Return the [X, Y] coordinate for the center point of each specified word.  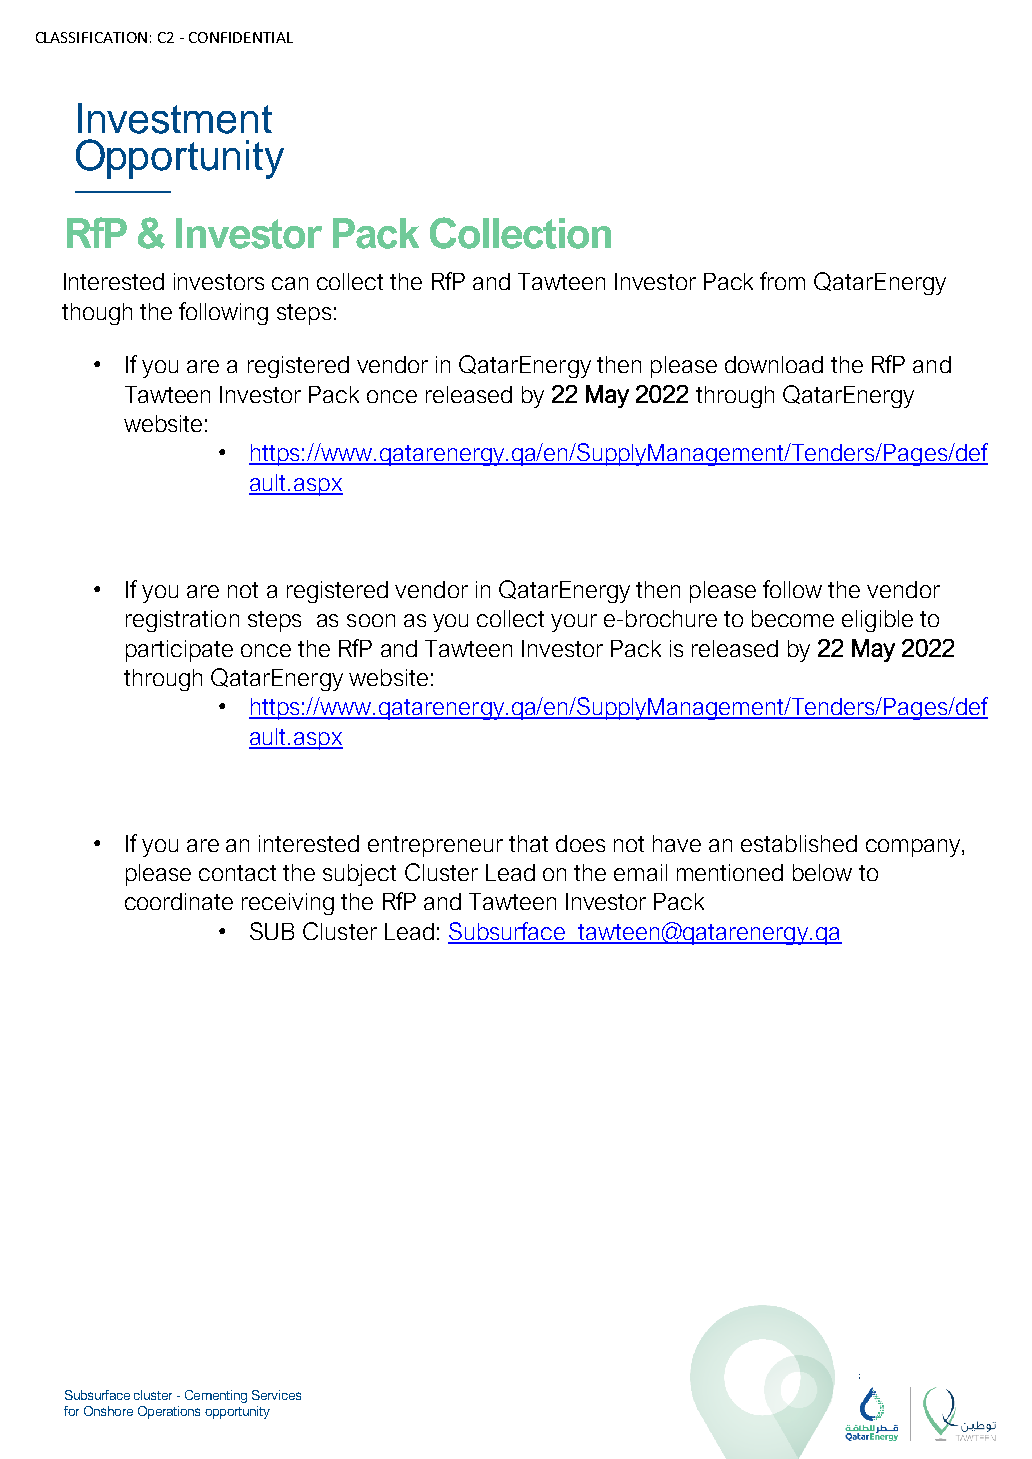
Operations [169, 1412]
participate [179, 651]
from [782, 281]
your [574, 623]
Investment [175, 118]
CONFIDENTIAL [241, 37]
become [793, 618]
